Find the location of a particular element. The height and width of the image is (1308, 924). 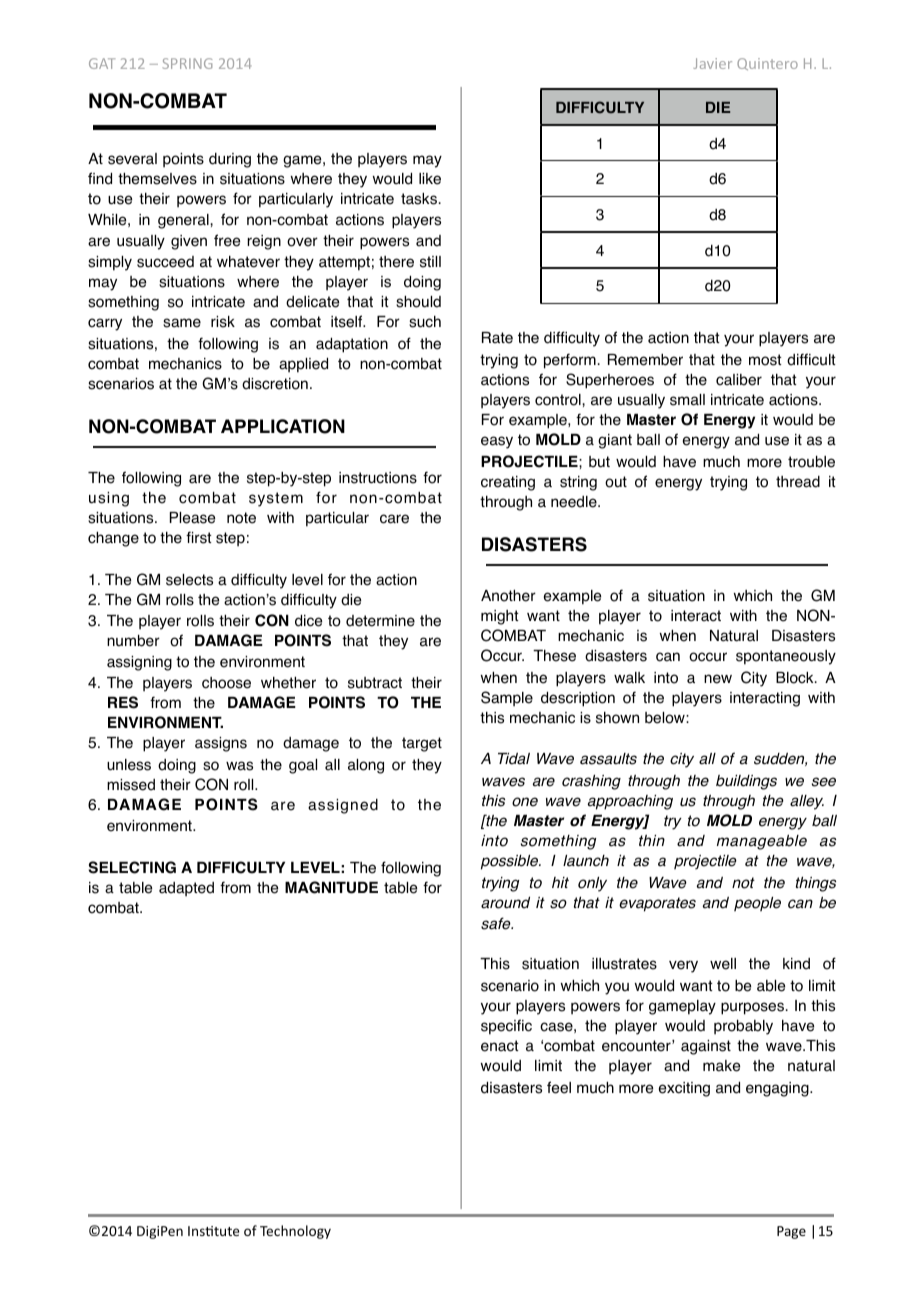

most is located at coordinates (765, 360).
